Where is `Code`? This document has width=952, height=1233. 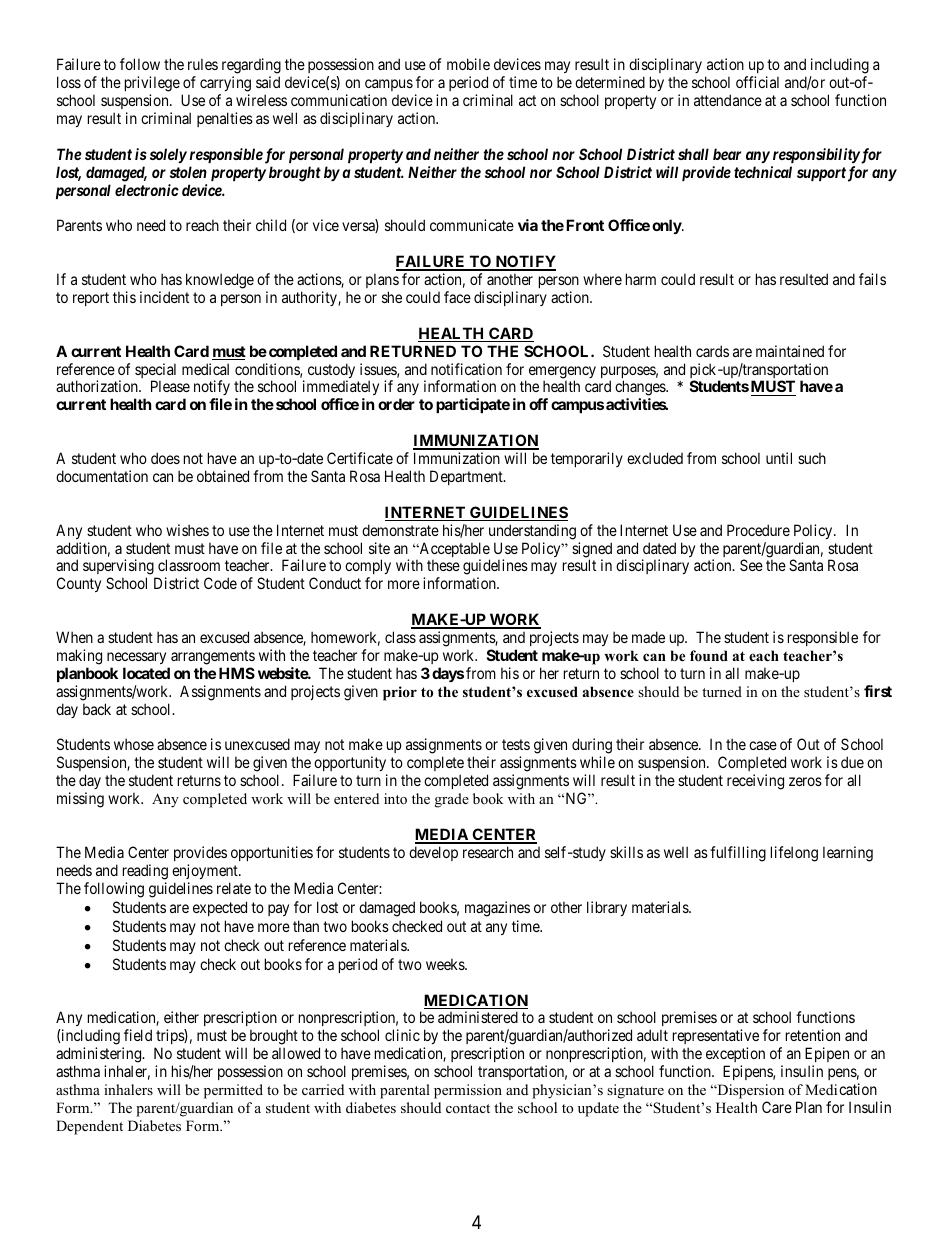
Code is located at coordinates (220, 583).
